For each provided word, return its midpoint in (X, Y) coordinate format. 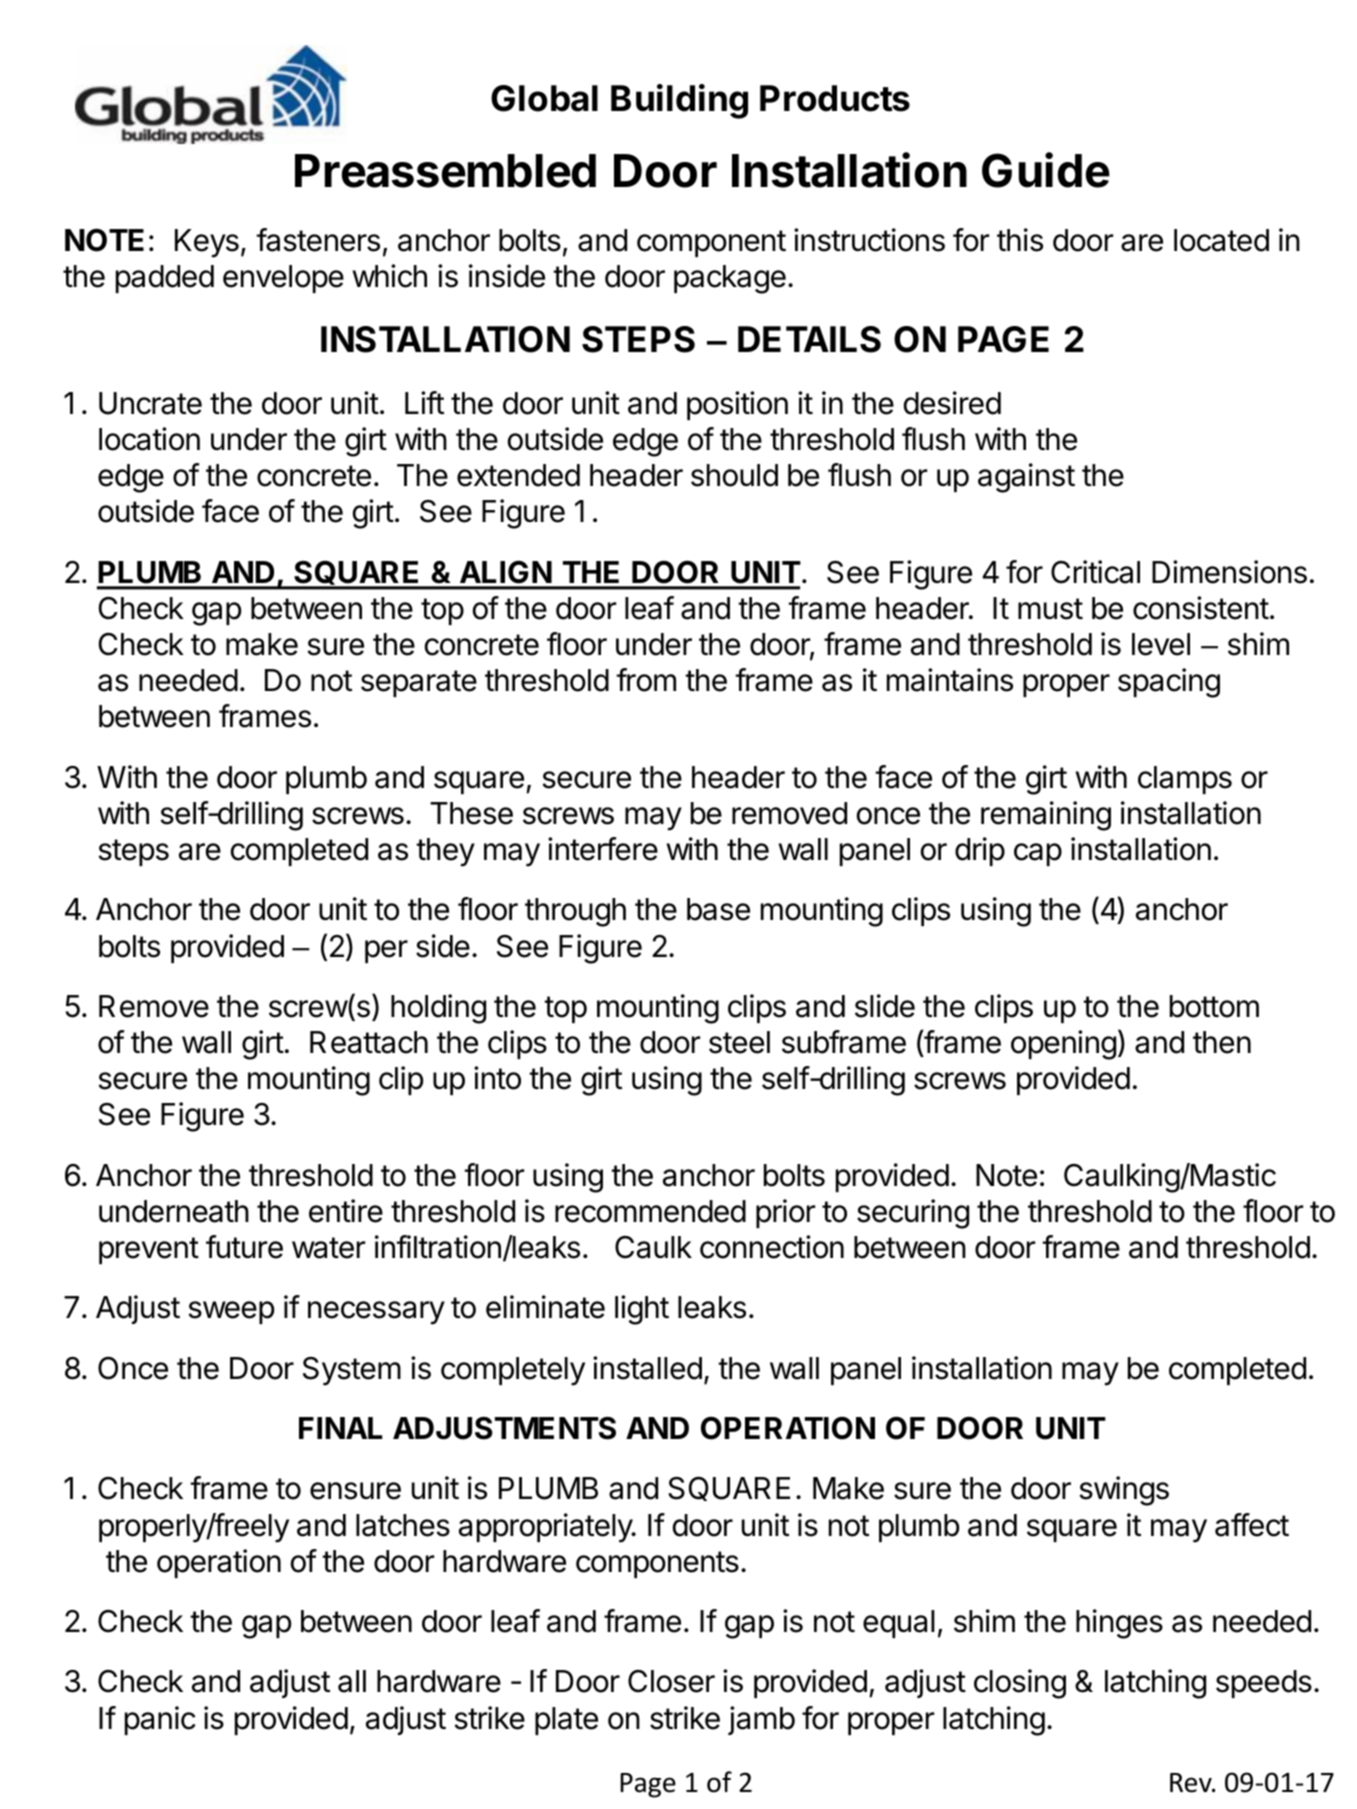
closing (1020, 1684)
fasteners (318, 240)
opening (1063, 1045)
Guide (1046, 170)
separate (419, 683)
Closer (671, 1681)
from (646, 680)
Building (679, 101)
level (1161, 644)
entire (346, 1211)
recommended (650, 1211)
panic (160, 1720)
